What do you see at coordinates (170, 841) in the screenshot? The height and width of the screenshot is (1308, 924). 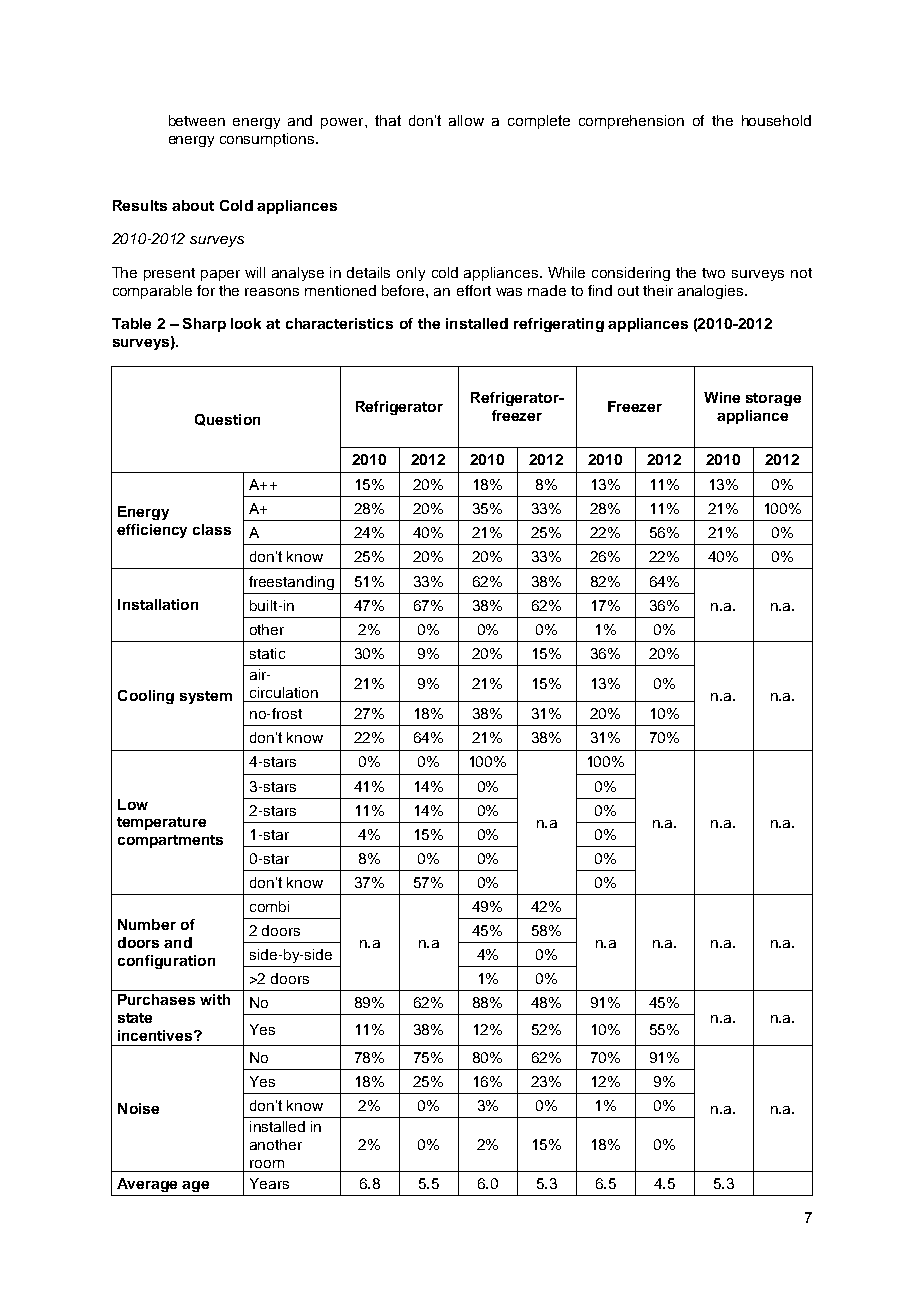 I see `compartments` at bounding box center [170, 841].
